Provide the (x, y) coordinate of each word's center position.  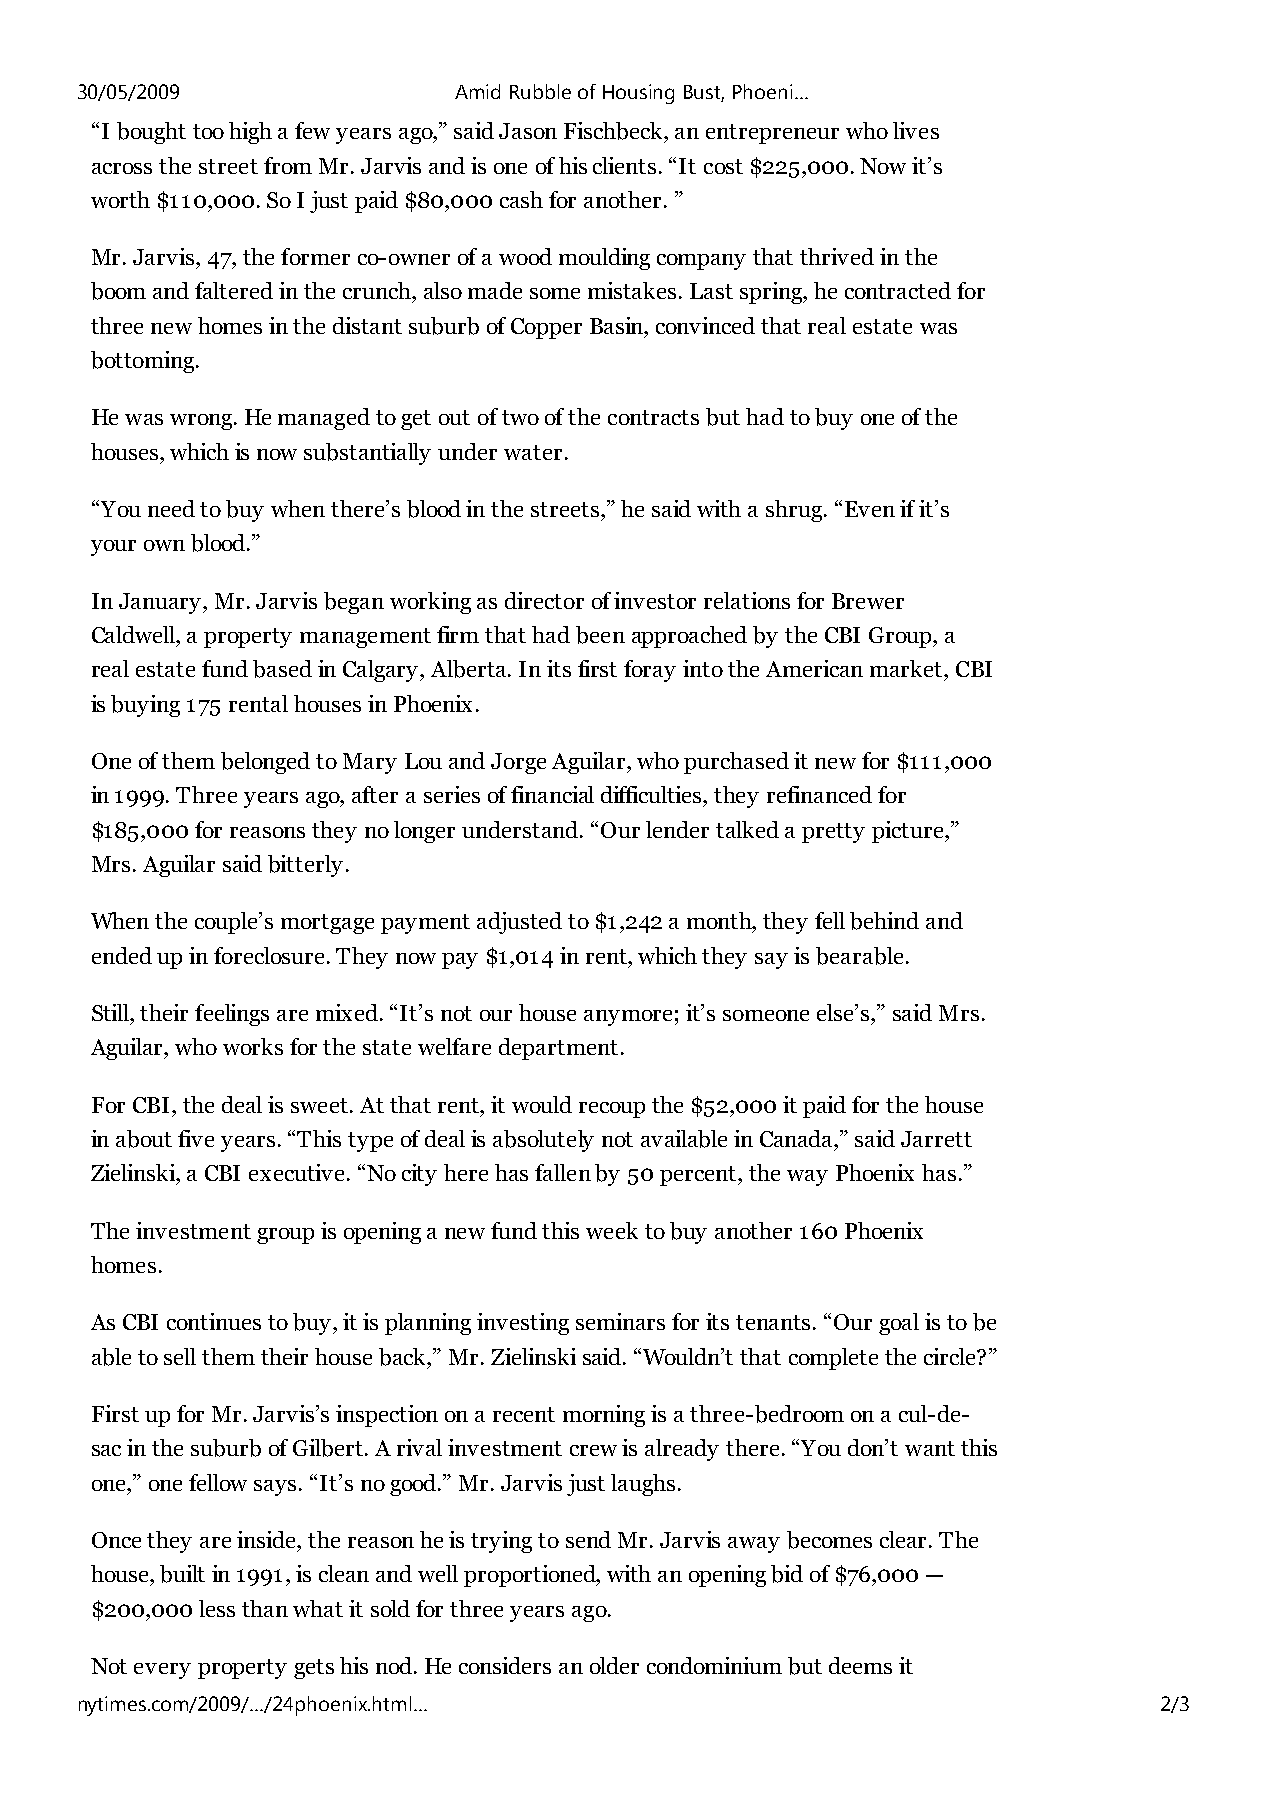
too (208, 131)
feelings (232, 1015)
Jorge (518, 763)
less (217, 1608)
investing (523, 1324)
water (533, 452)
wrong (202, 422)
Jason (528, 131)
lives (916, 130)
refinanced (819, 794)
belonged (265, 763)
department (558, 1049)
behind (884, 921)
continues (214, 1321)
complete (833, 1359)
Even (870, 509)
